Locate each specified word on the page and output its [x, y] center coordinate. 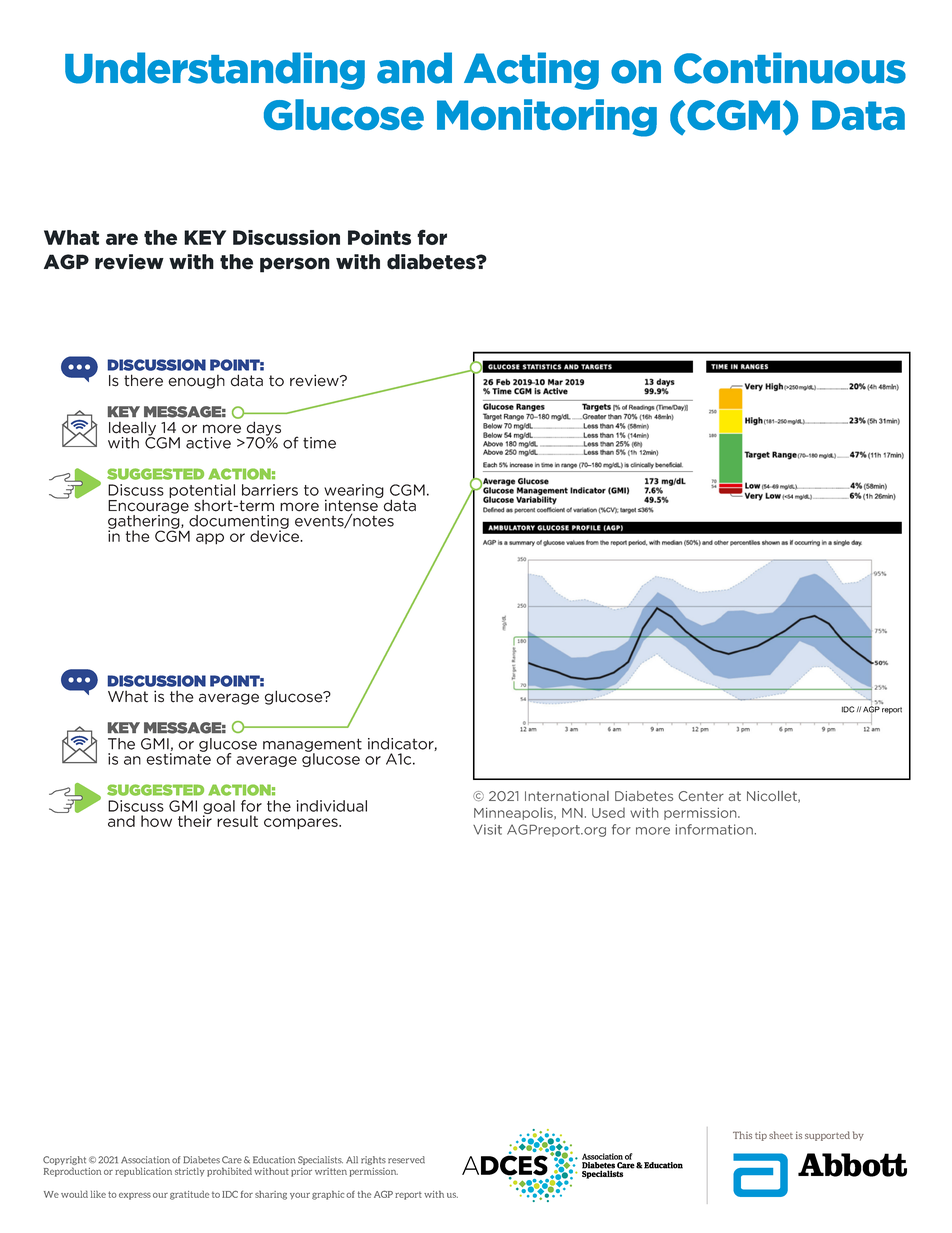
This [742, 1135]
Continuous [790, 68]
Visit [487, 829]
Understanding [215, 71]
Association [145, 1160]
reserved [406, 1160]
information [714, 829]
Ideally [132, 429]
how [156, 821]
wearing [354, 492]
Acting [531, 71]
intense [352, 504]
